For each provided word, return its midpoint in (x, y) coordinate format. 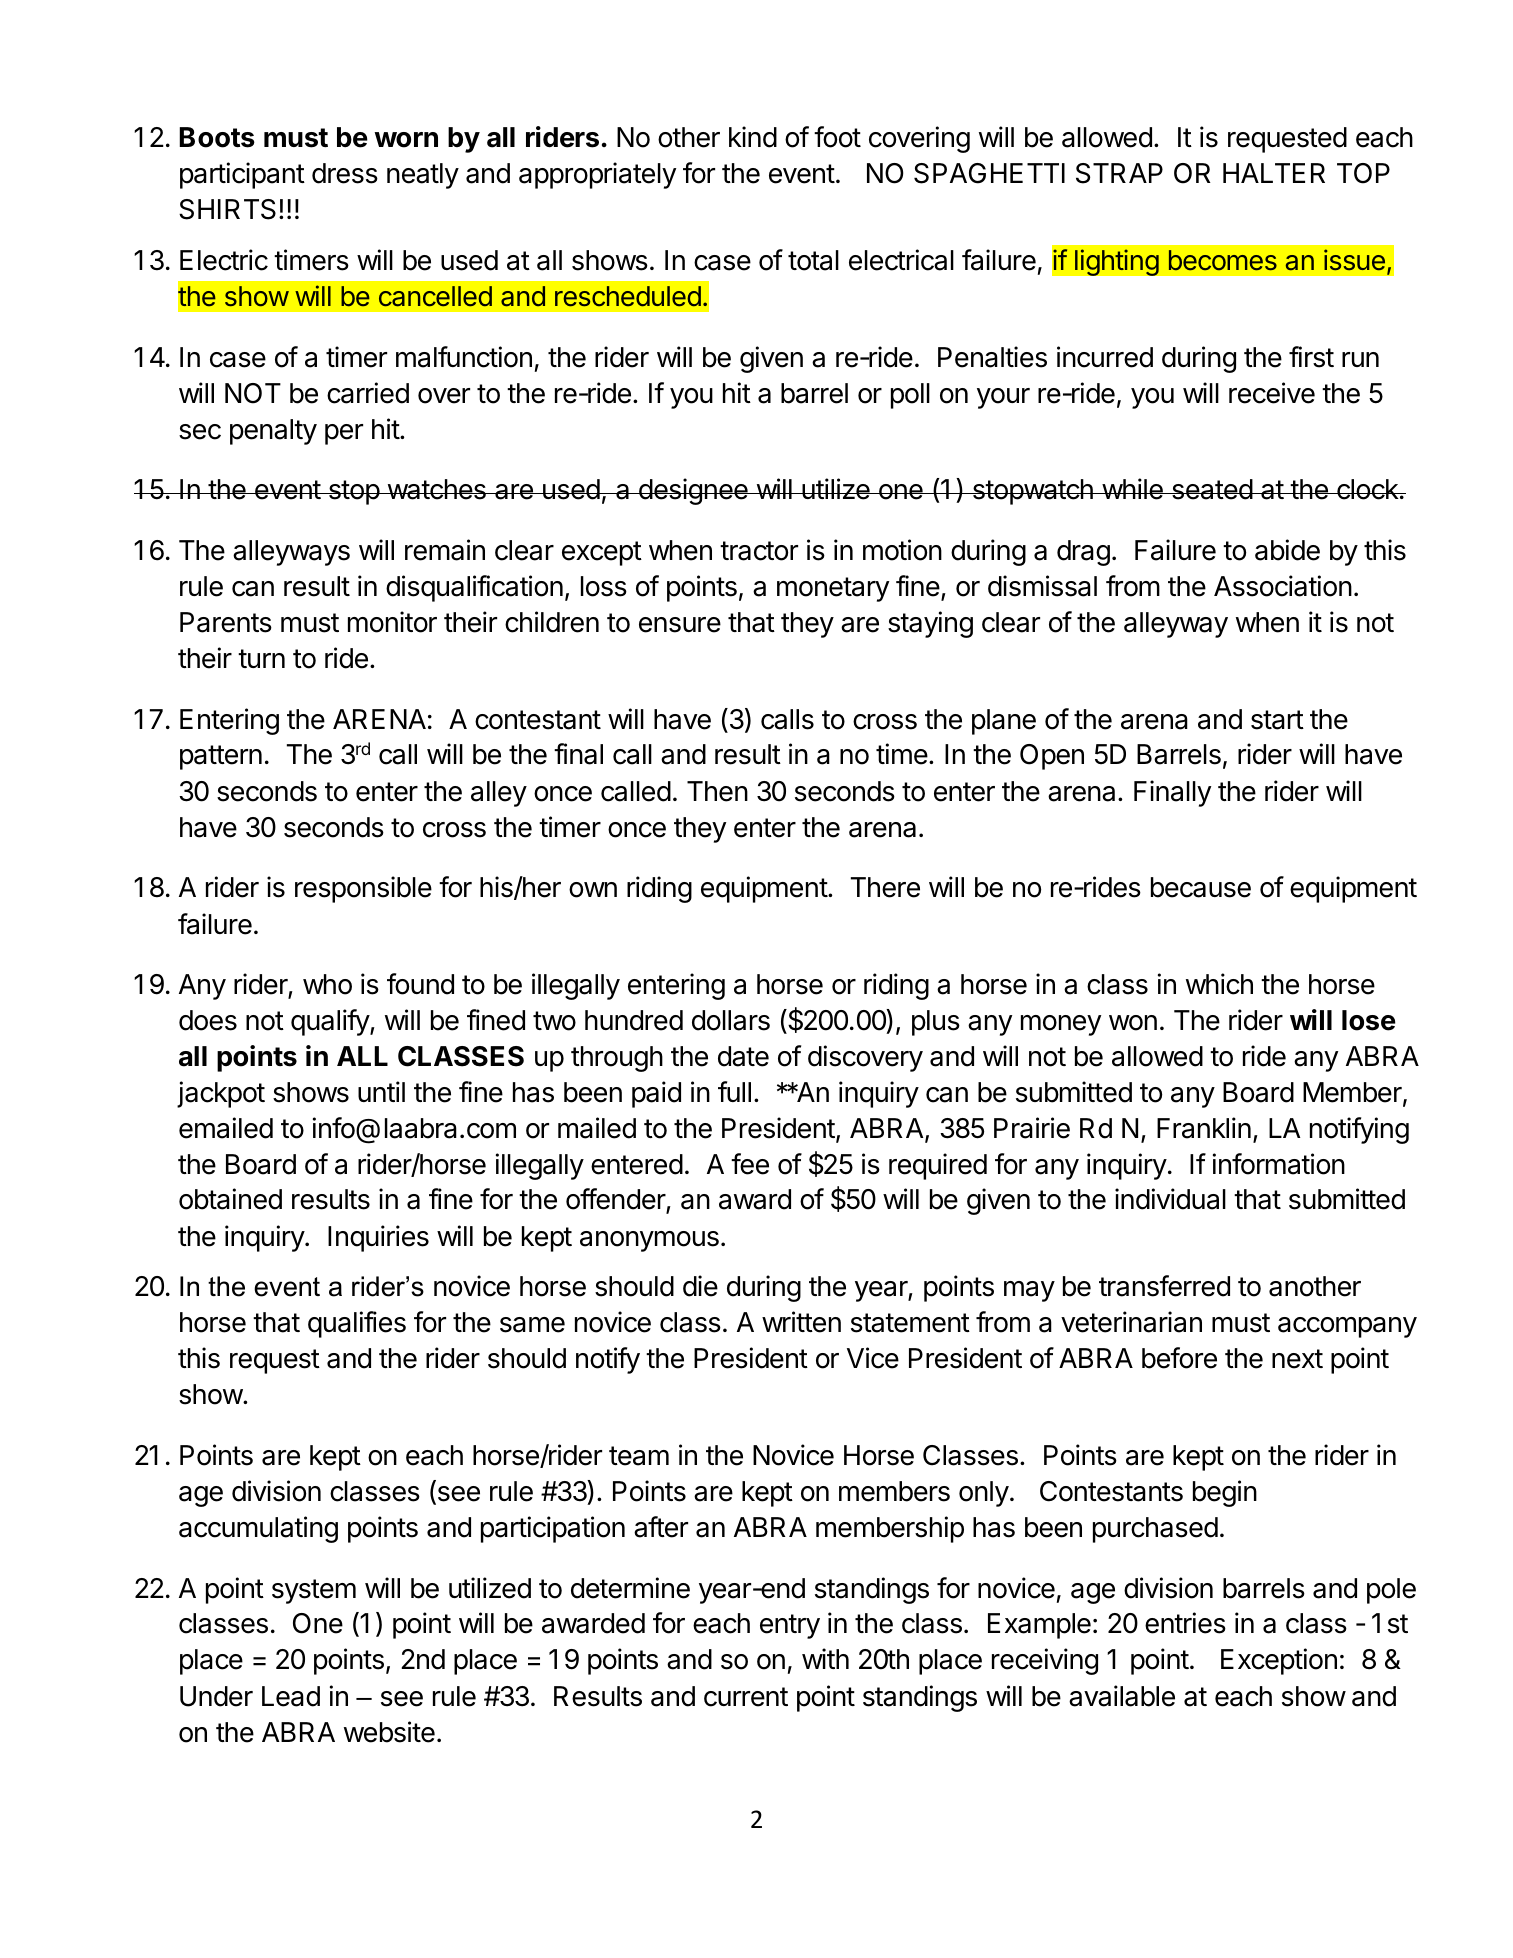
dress (345, 173)
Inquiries (378, 1238)
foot (837, 137)
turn (261, 658)
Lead (291, 1696)
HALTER (1274, 173)
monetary (833, 589)
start (1277, 720)
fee (750, 1164)
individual (1170, 1199)
